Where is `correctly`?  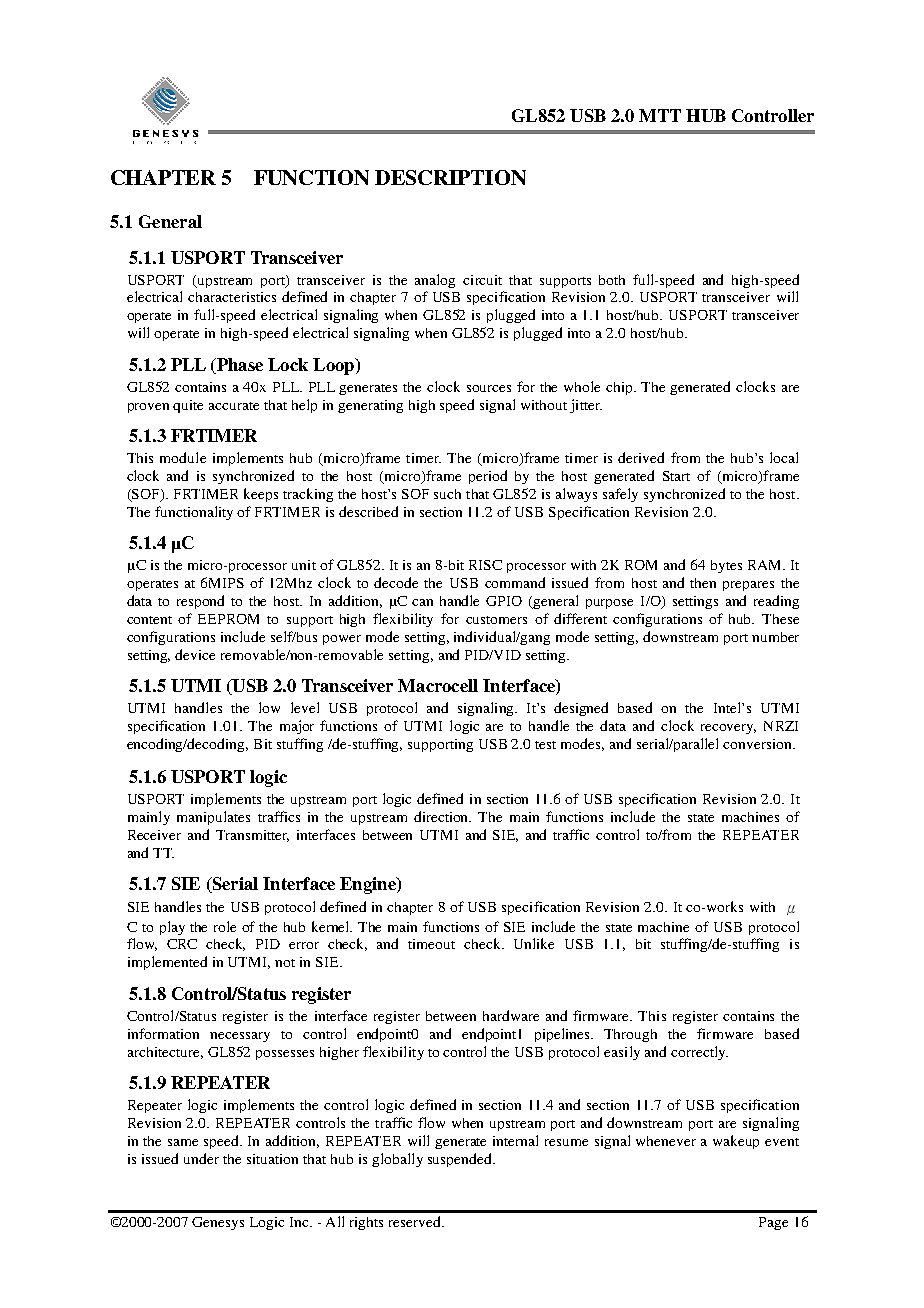 correctly is located at coordinates (699, 1053).
